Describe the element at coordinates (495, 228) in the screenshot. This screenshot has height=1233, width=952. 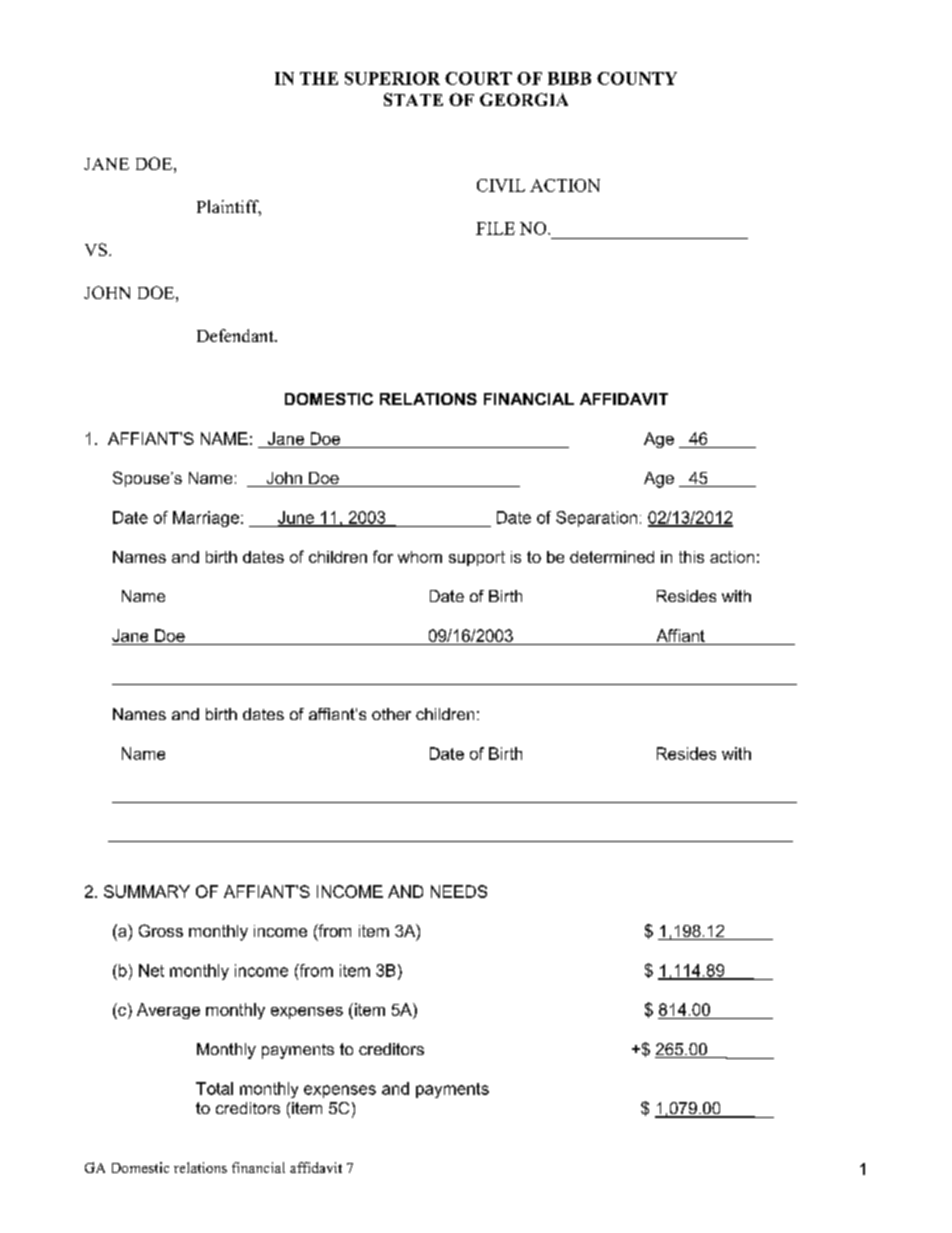
I see `FILE` at that location.
